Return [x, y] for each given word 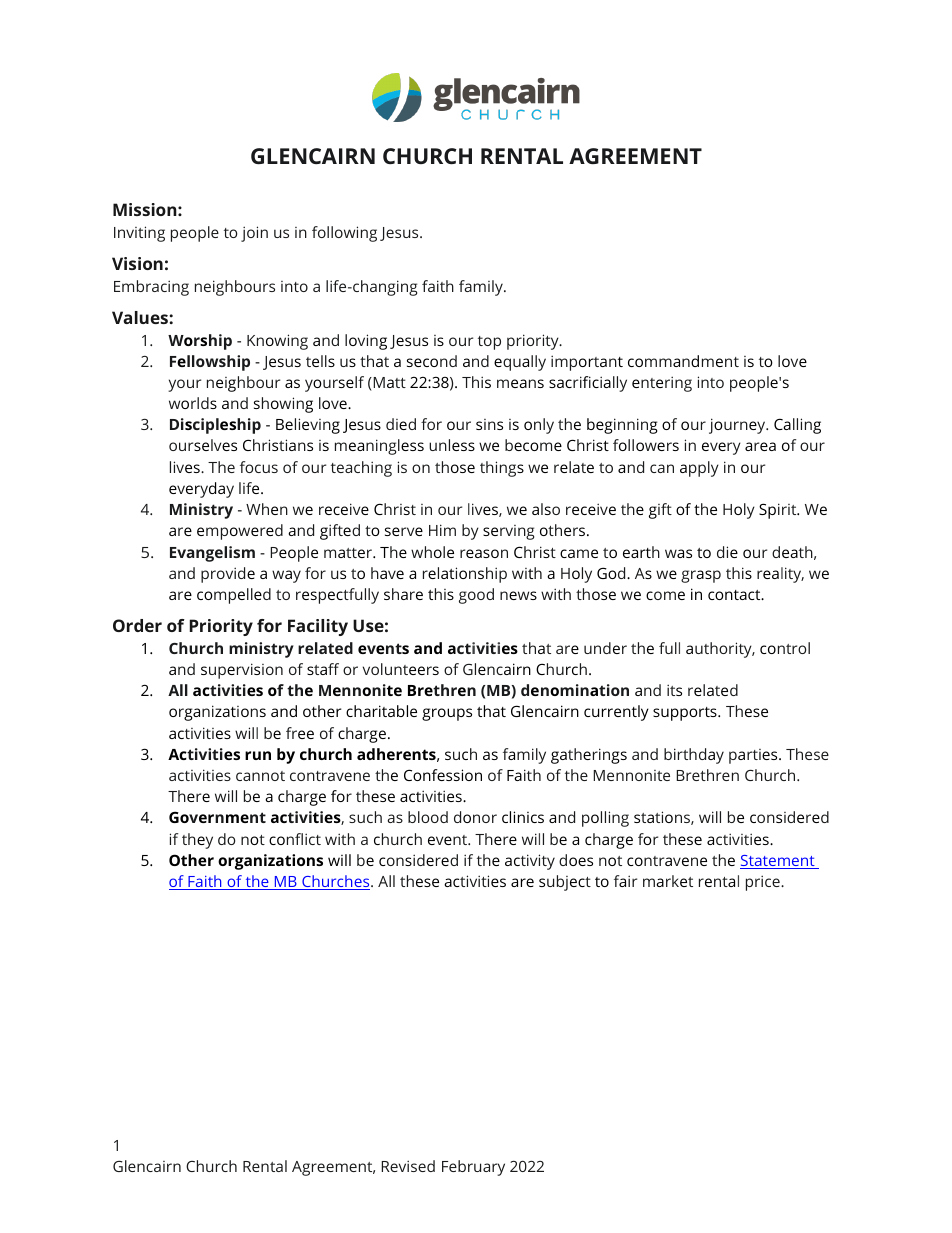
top [489, 343]
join [254, 234]
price [764, 883]
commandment [683, 361]
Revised [408, 1166]
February [473, 1168]
